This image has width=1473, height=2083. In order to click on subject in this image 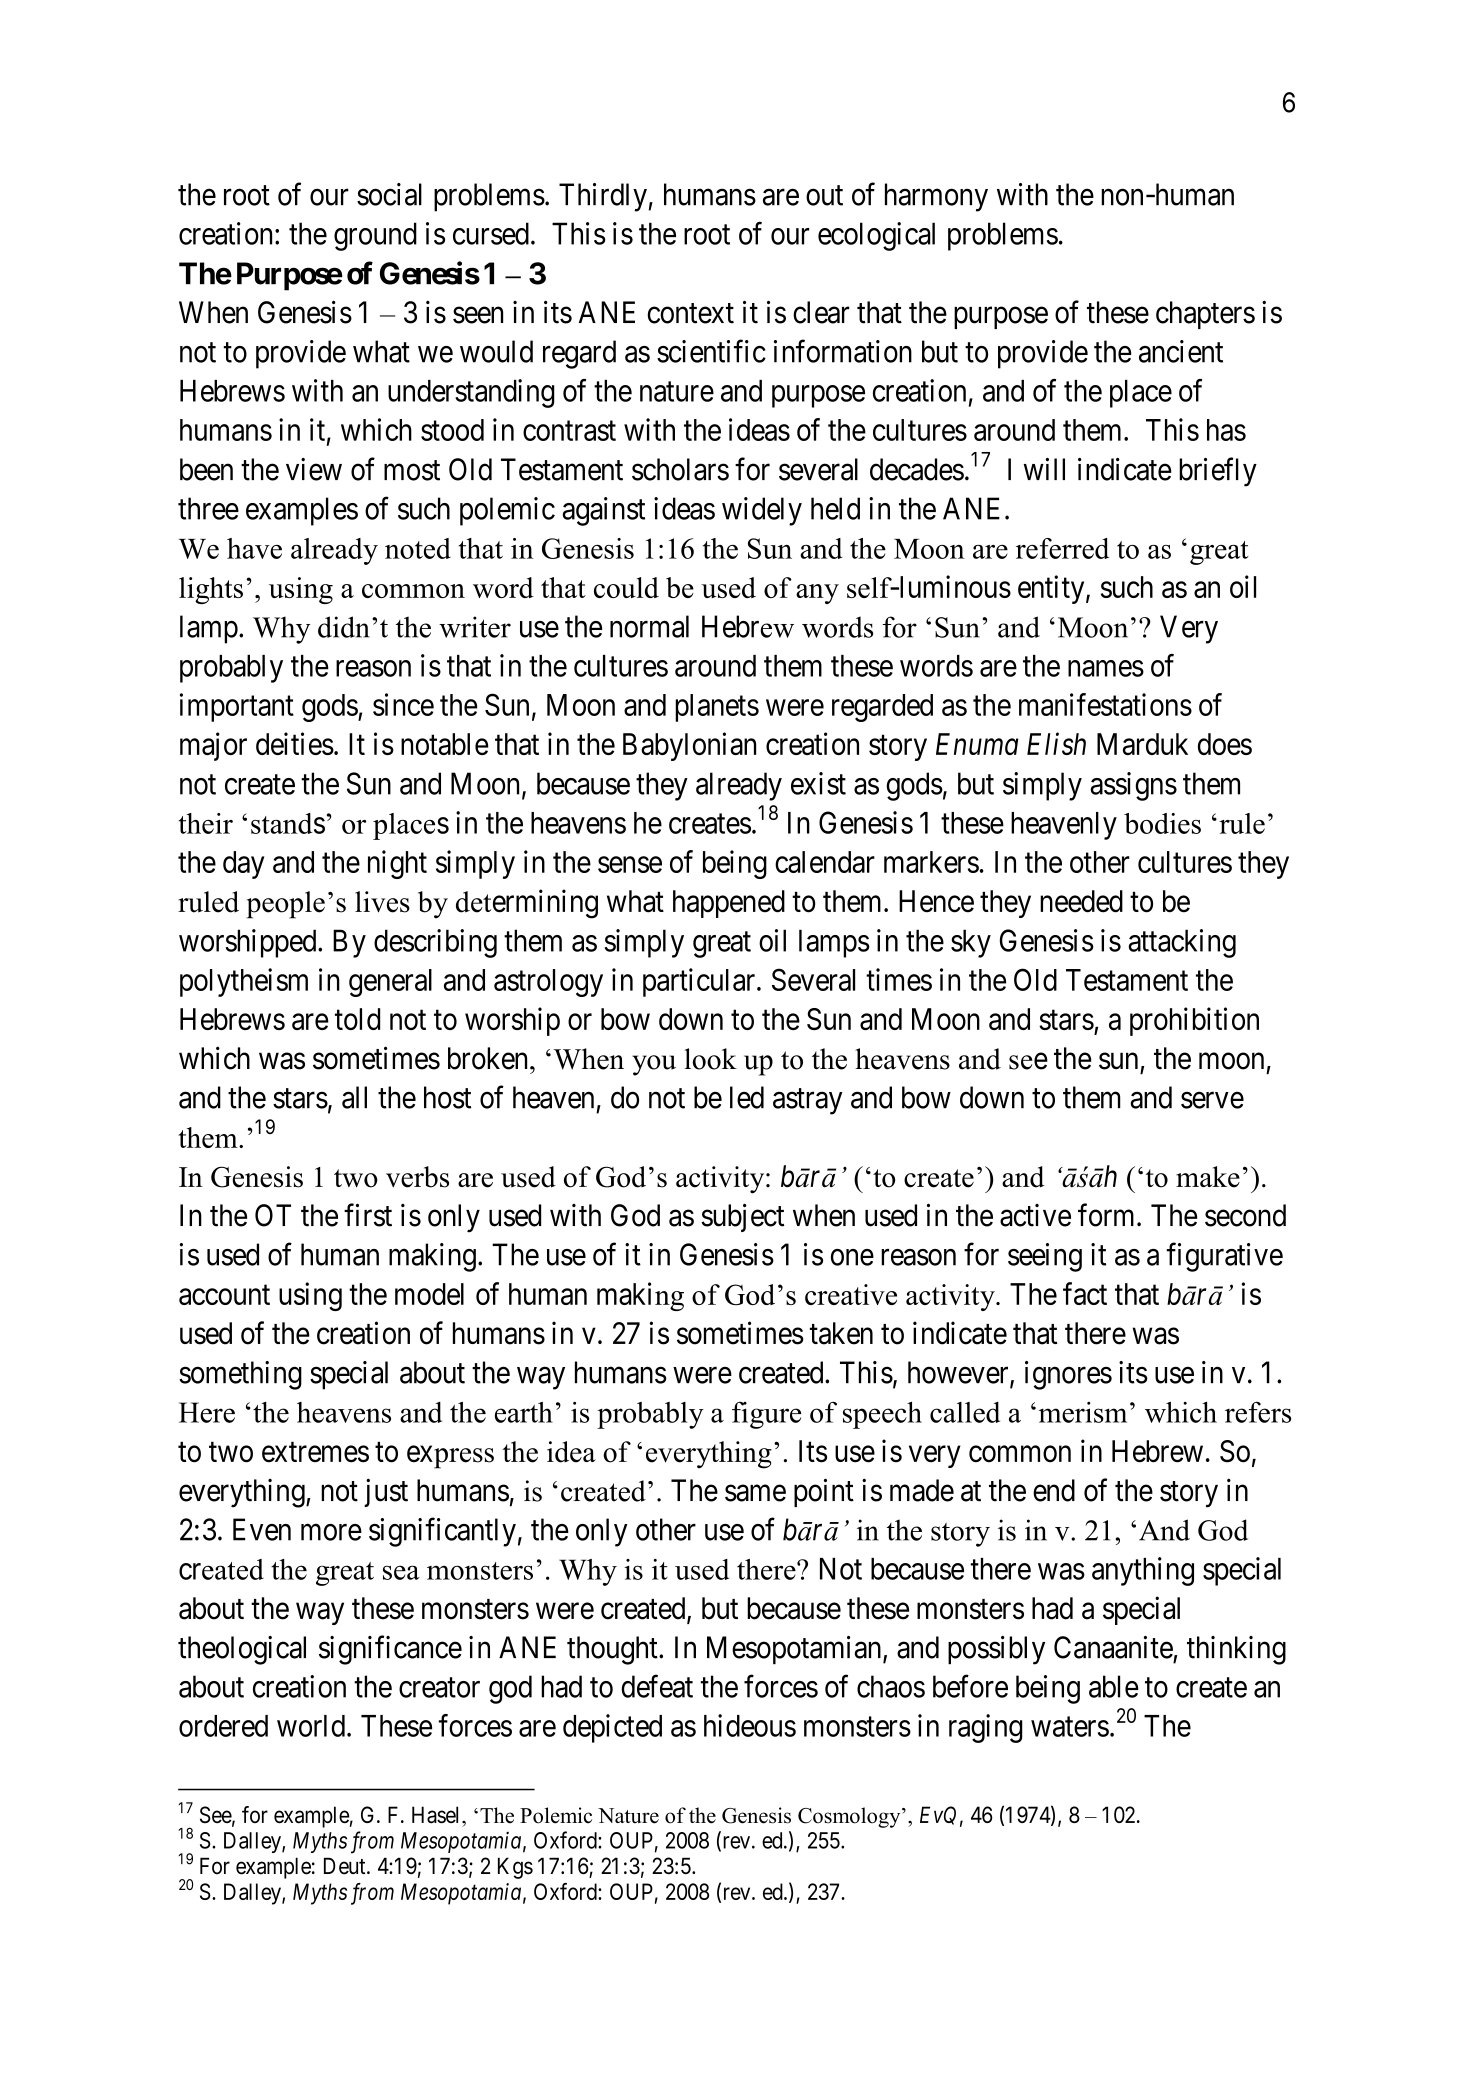, I will do `click(742, 1217)`.
